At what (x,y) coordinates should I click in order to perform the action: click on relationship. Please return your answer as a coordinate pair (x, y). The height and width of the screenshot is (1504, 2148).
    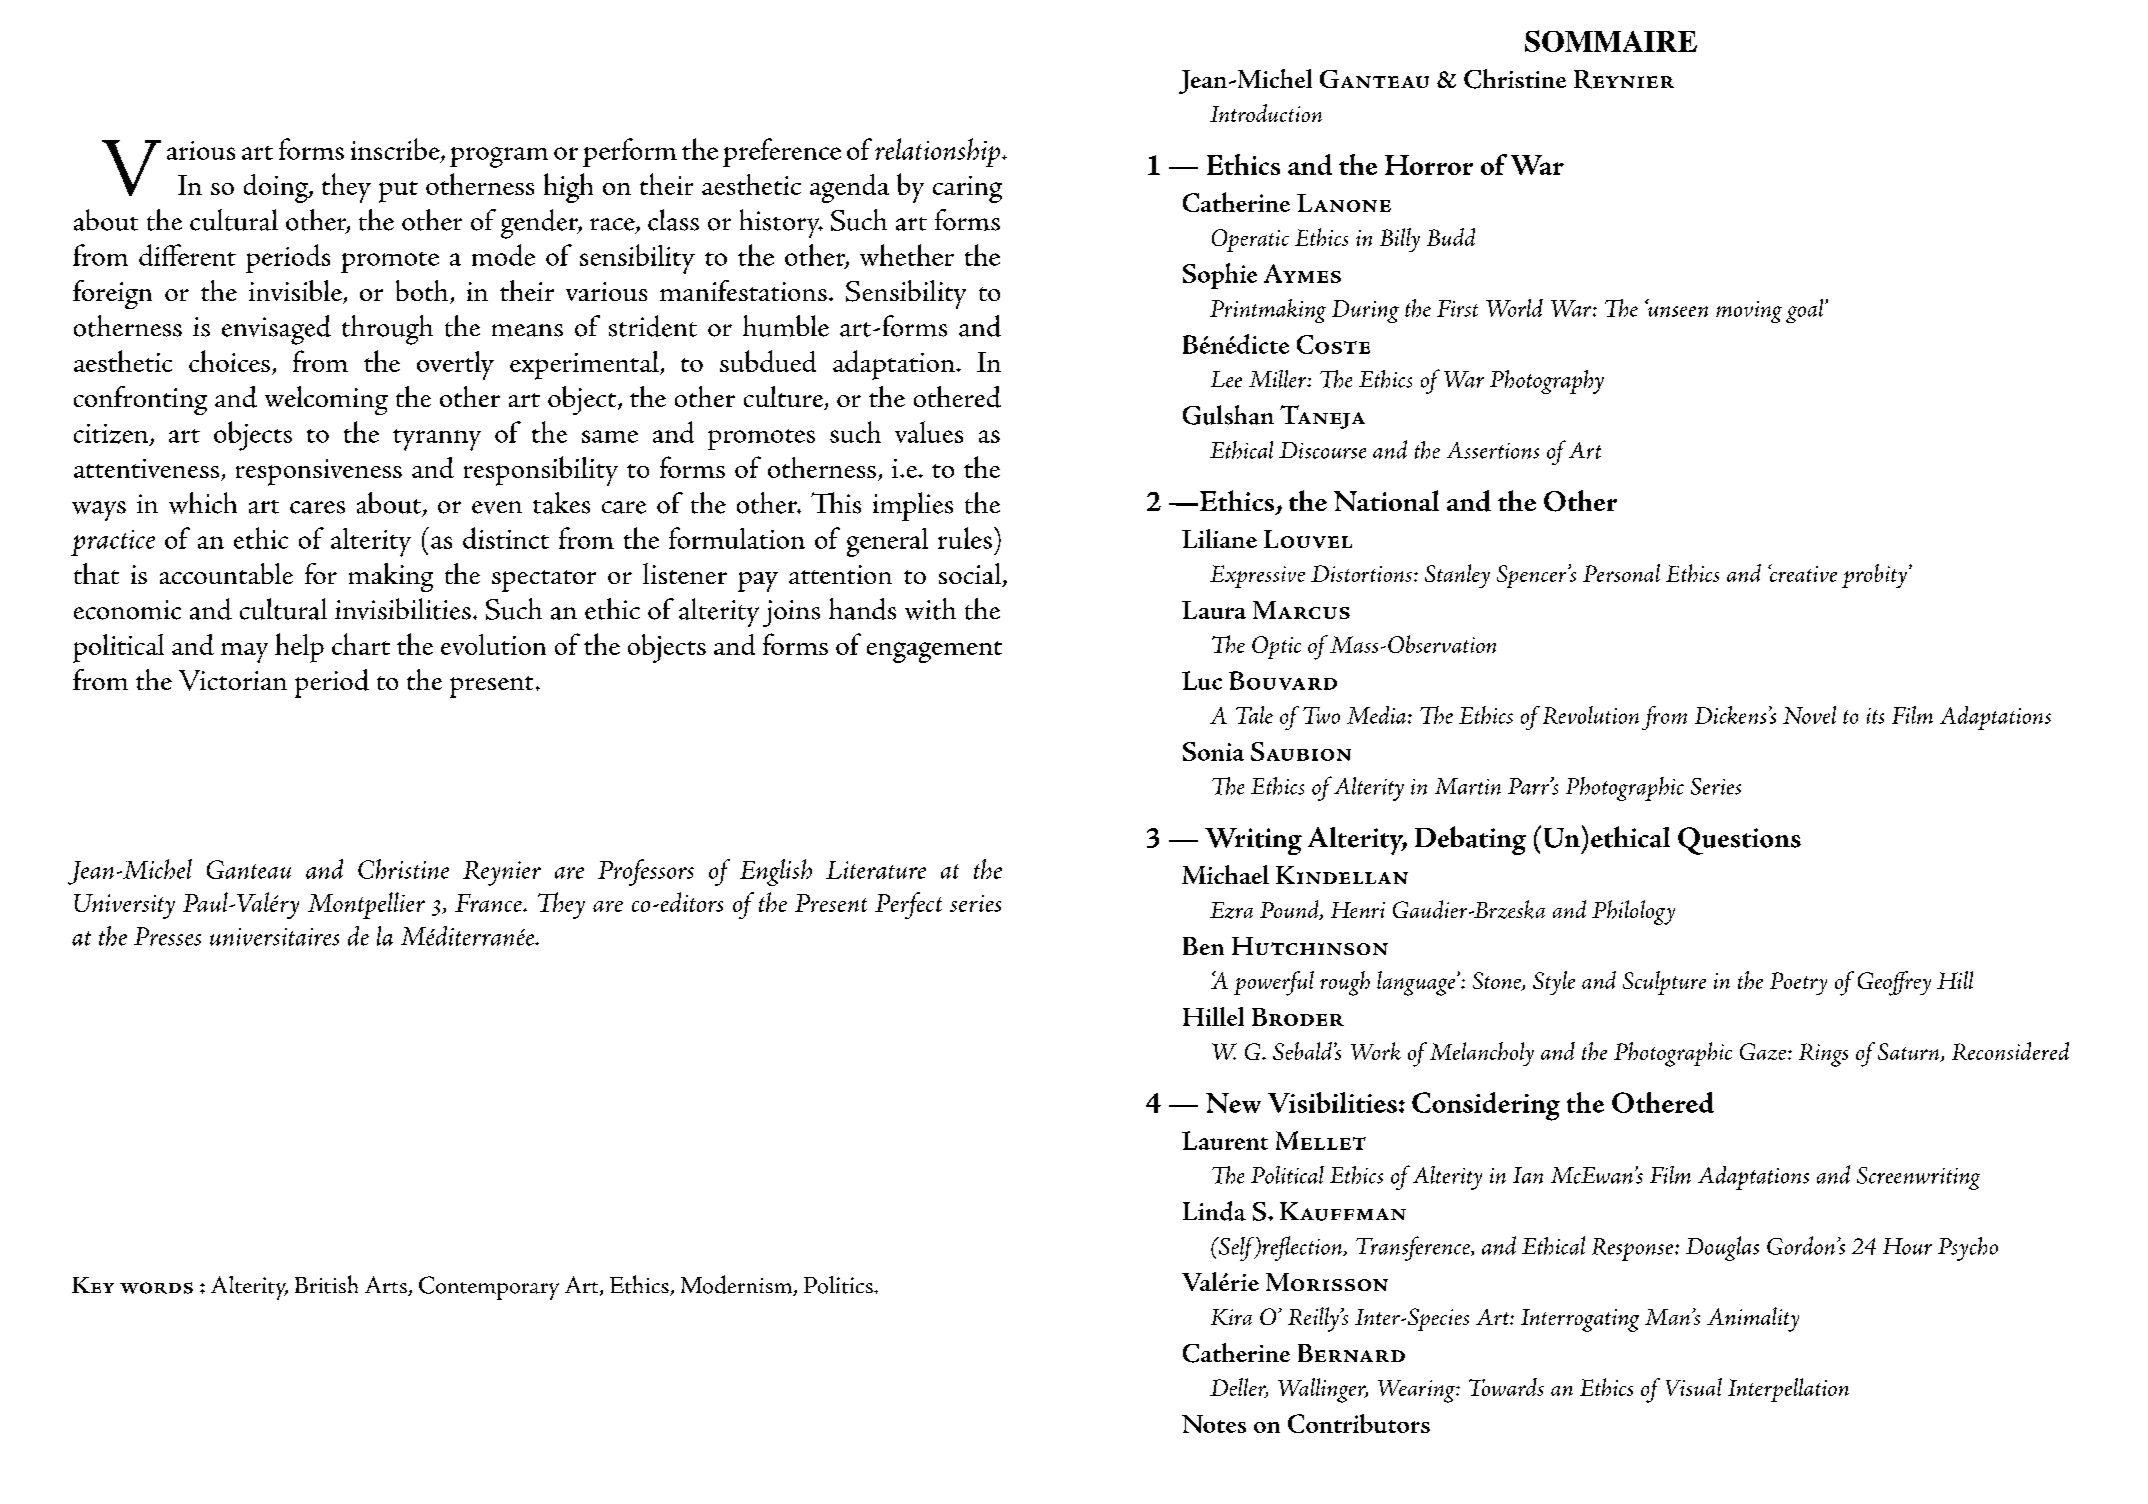
    Looking at the image, I should click on (937, 152).
